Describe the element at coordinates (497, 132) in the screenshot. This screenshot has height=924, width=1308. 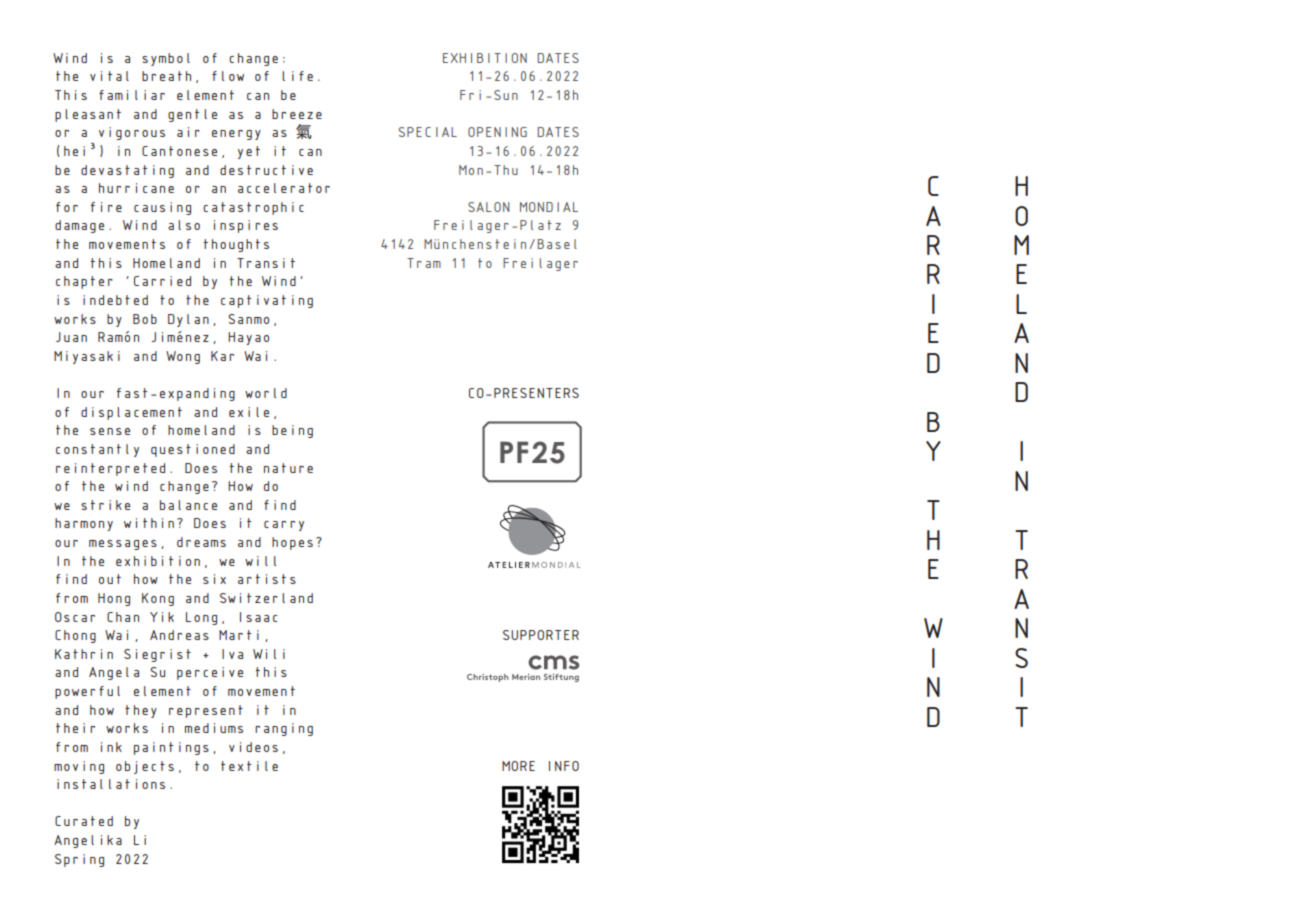
I see `OPENING` at that location.
